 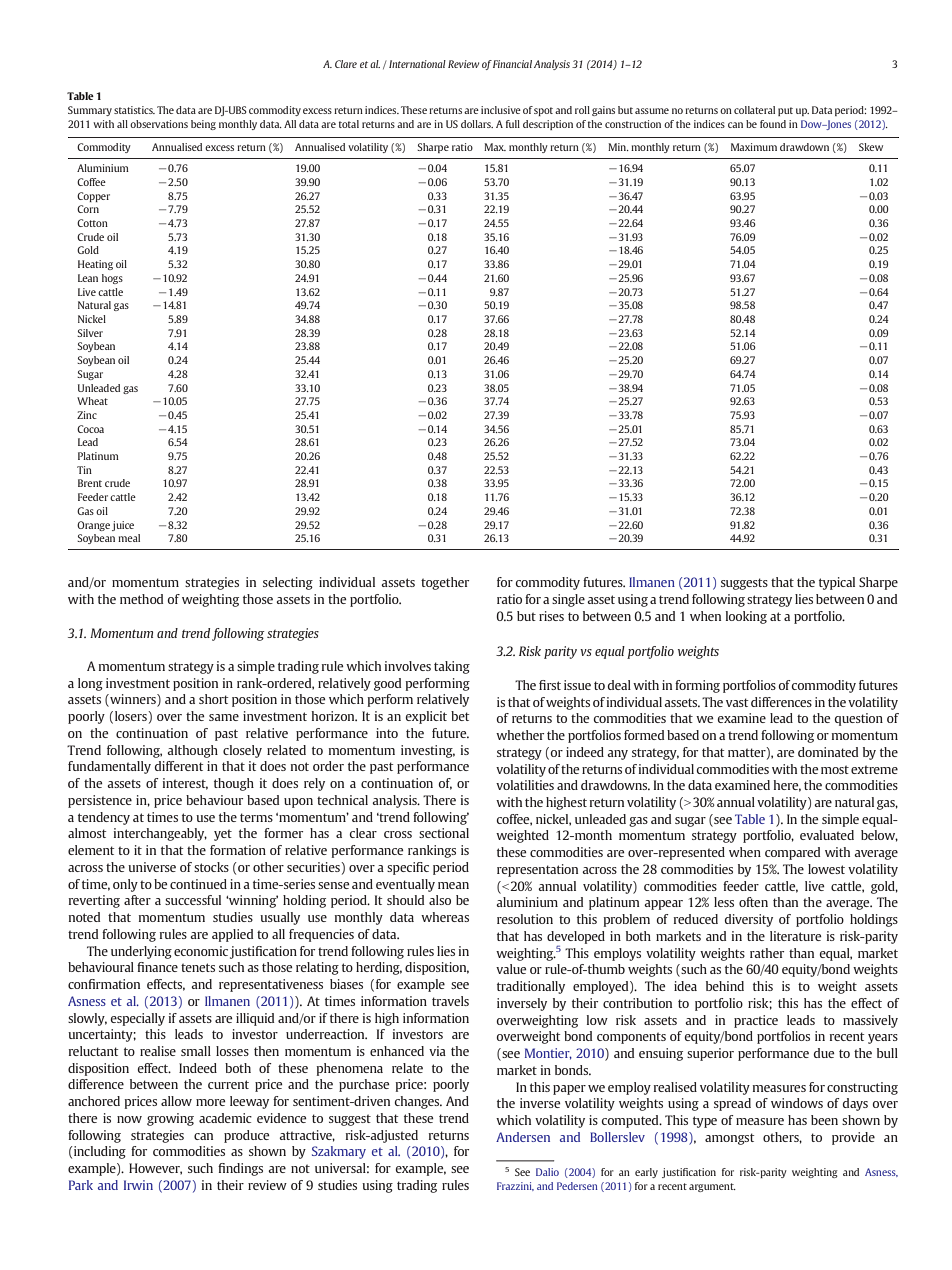 I want to click on taking, so click(x=452, y=667).
